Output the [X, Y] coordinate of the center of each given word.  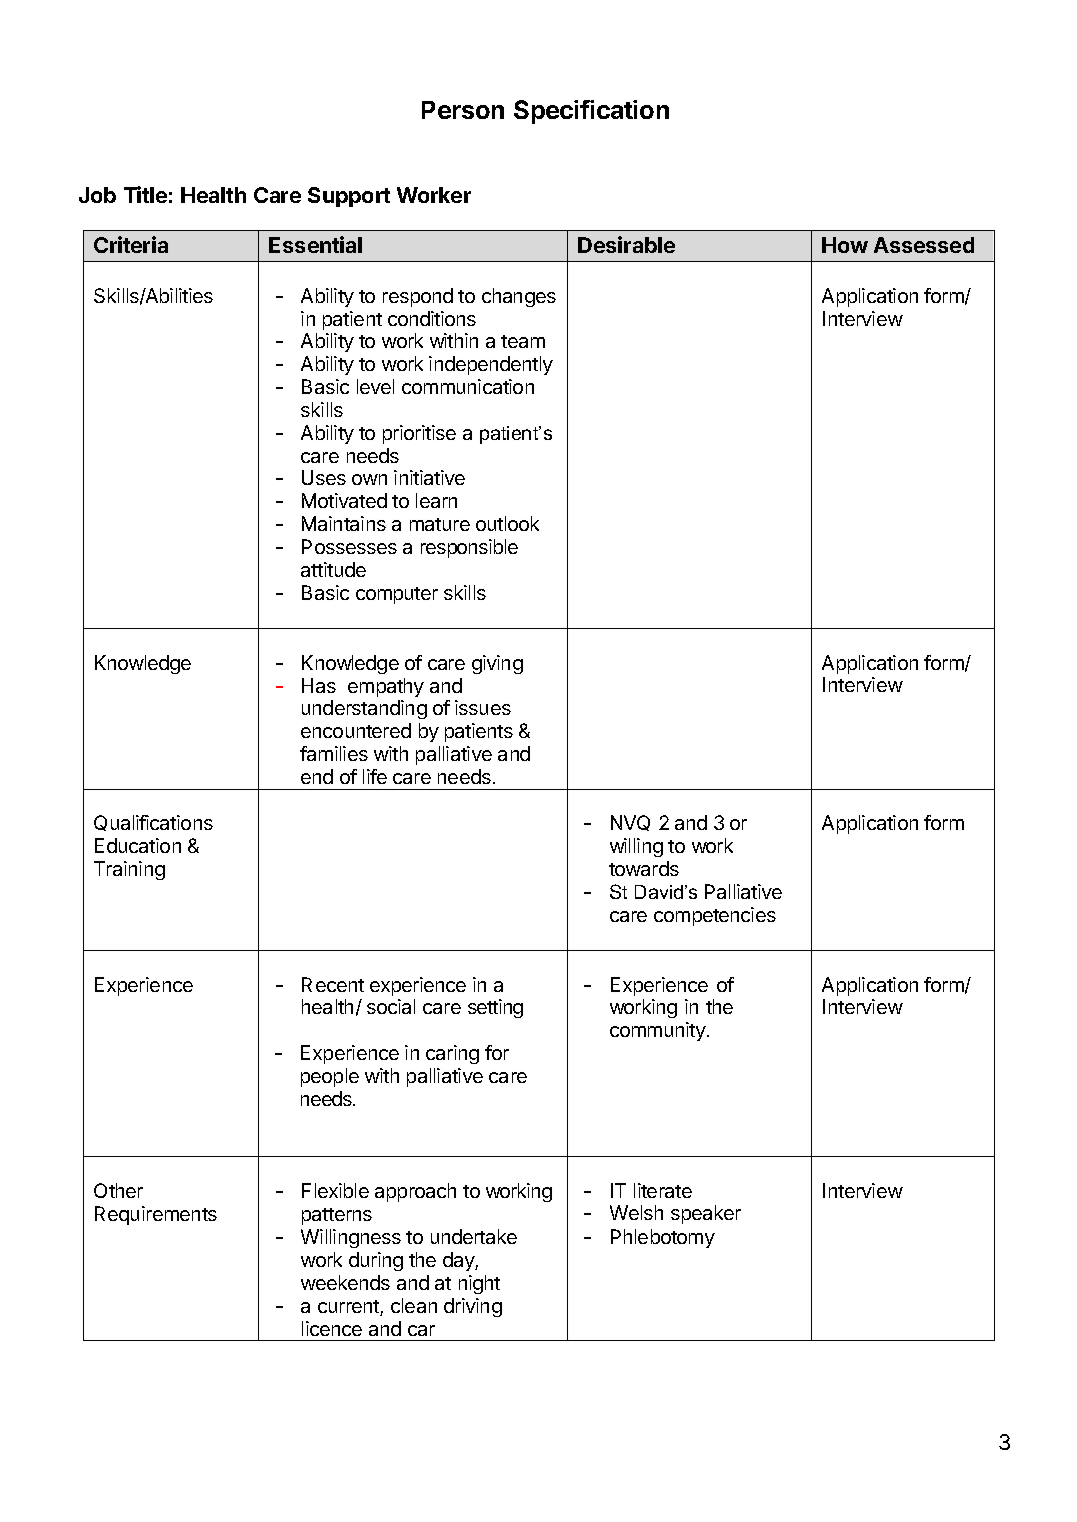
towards [644, 868]
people [330, 1077]
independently [491, 365]
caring [452, 1054]
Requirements [156, 1215]
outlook [507, 523]
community [659, 1031]
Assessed [924, 245]
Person [463, 110]
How [845, 245]
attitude [333, 569]
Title [145, 194]
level [375, 386]
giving [497, 664]
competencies [715, 916]
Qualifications [153, 823]
